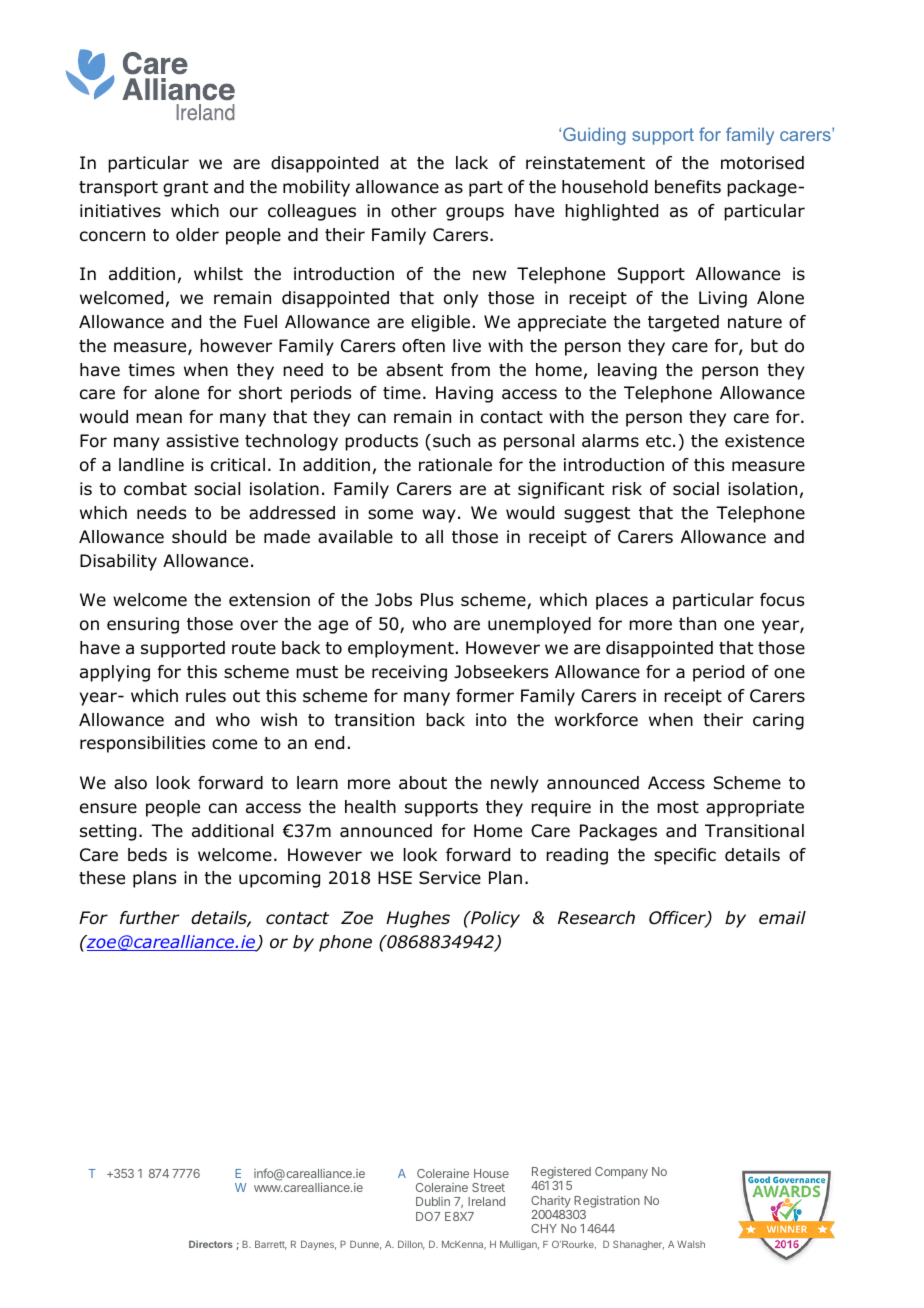 The width and height of the page is (924, 1308). I want to click on Directors, so click(211, 1244).
